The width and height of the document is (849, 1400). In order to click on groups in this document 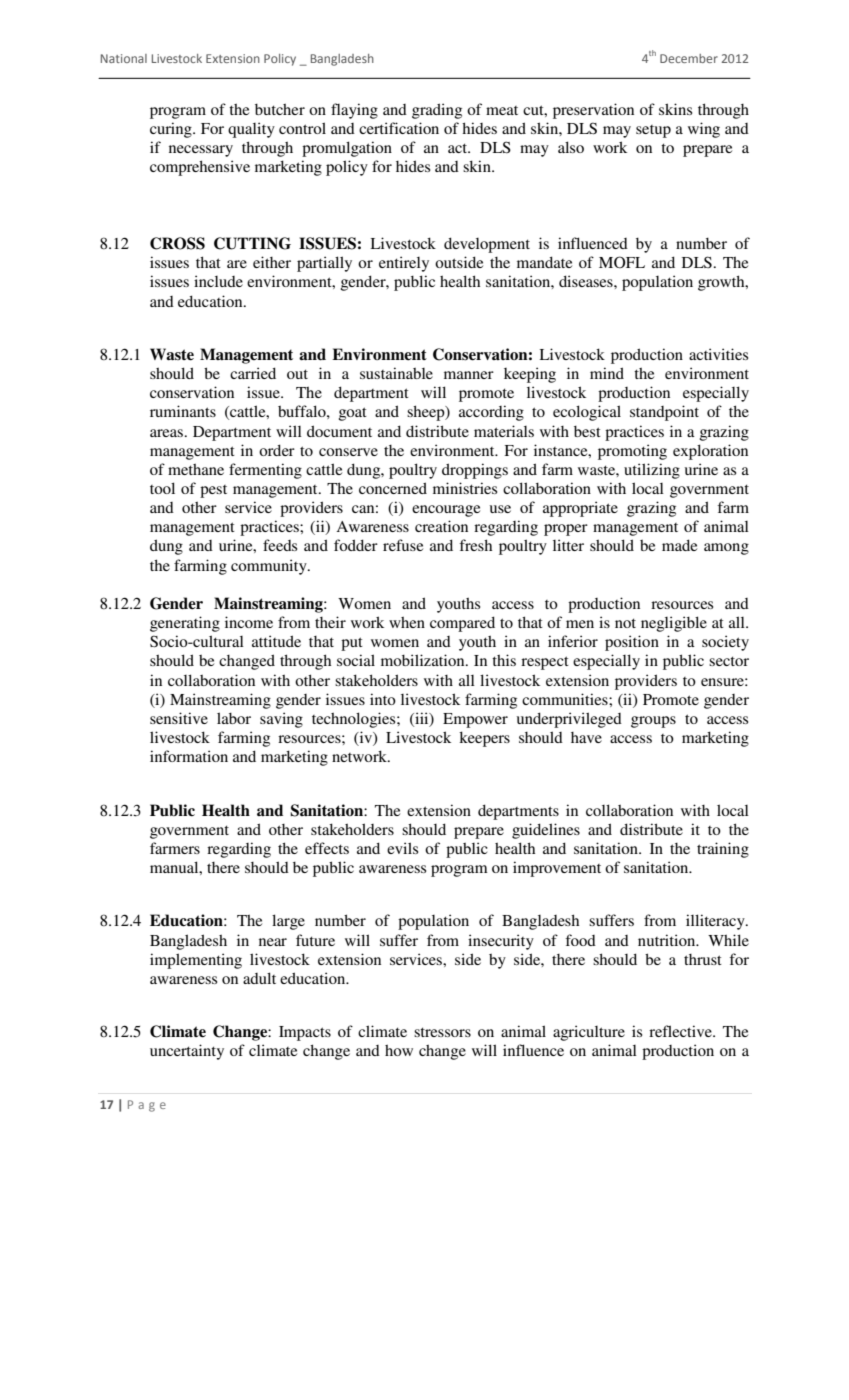, I will do `click(653, 722)`.
